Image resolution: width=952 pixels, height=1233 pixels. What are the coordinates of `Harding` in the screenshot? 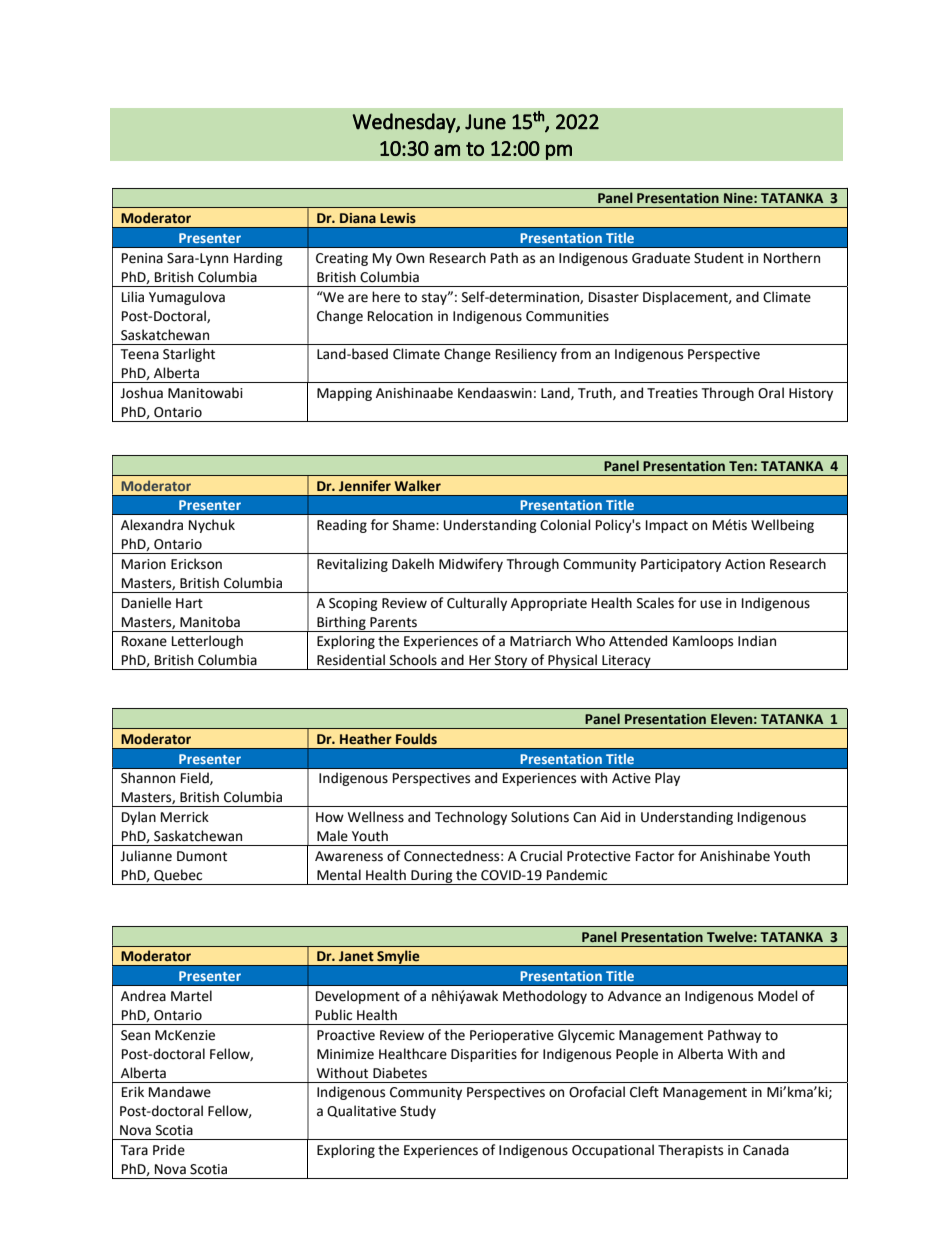 It's located at (258, 259).
